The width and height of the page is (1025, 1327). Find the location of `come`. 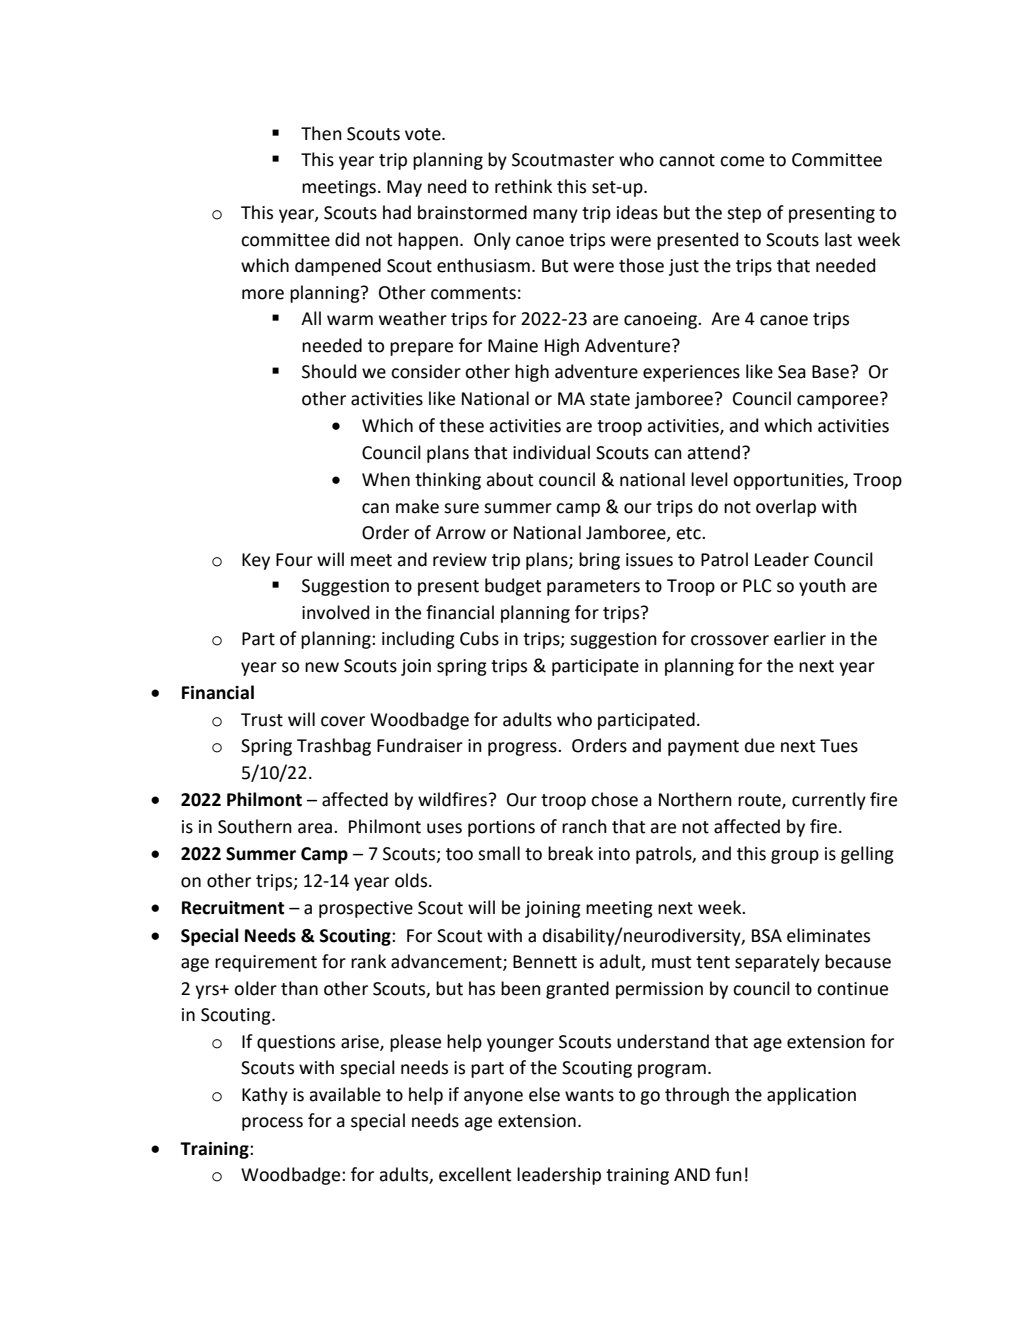

come is located at coordinates (742, 161).
